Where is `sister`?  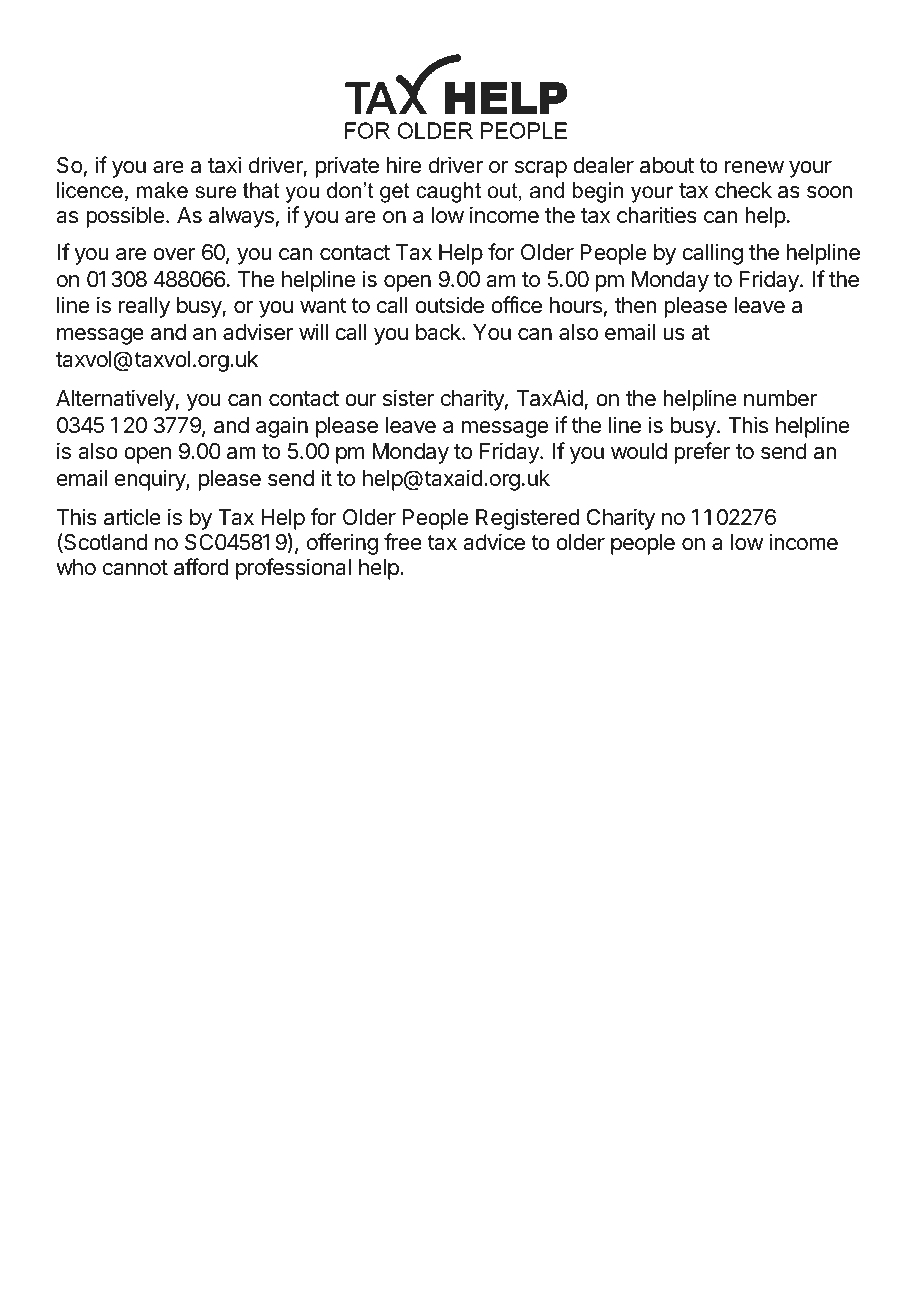
sister is located at coordinates (408, 398).
